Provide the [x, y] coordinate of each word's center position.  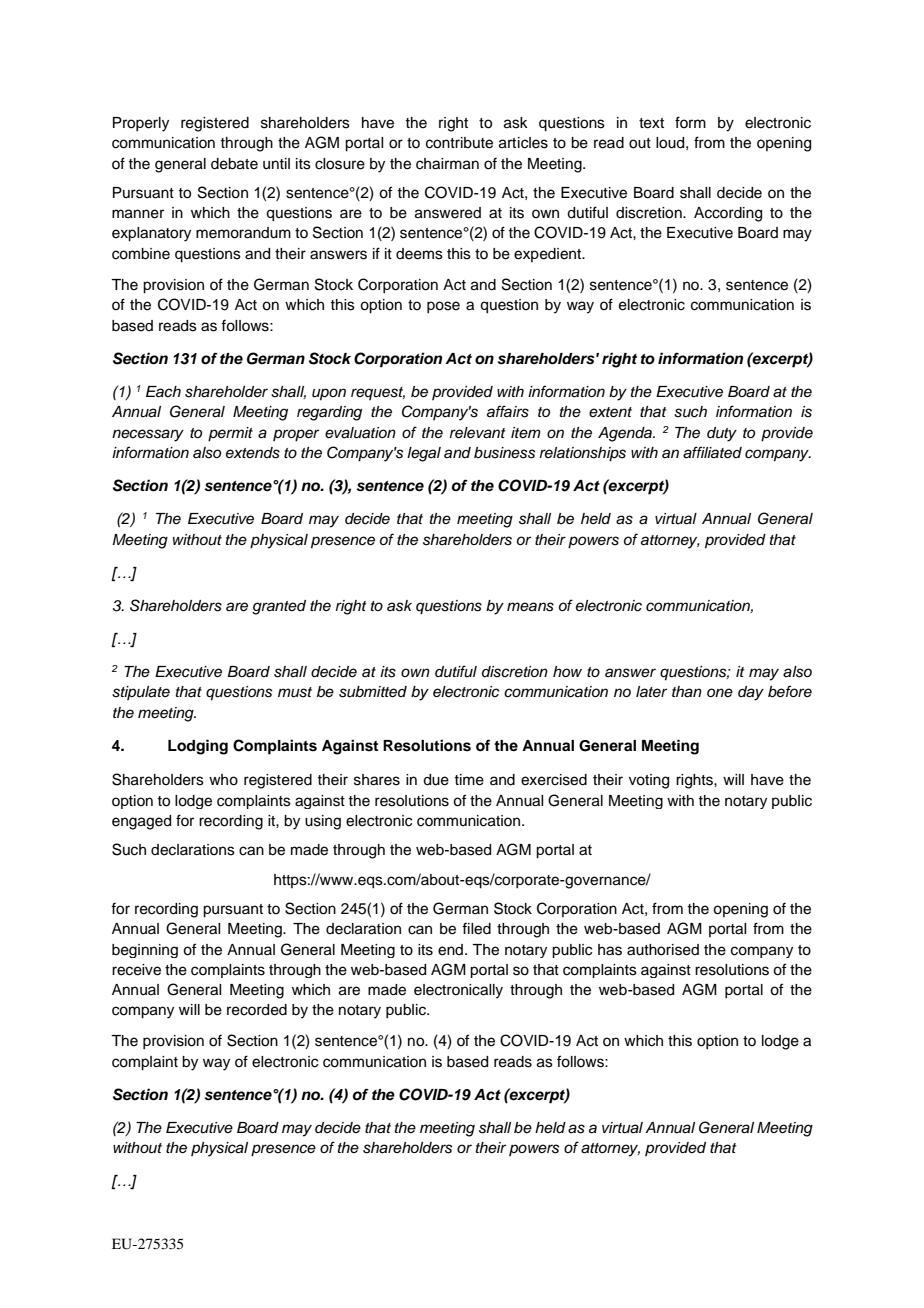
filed [476, 928]
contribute [459, 143]
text [651, 123]
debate [234, 164]
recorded [257, 1010]
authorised [663, 950]
